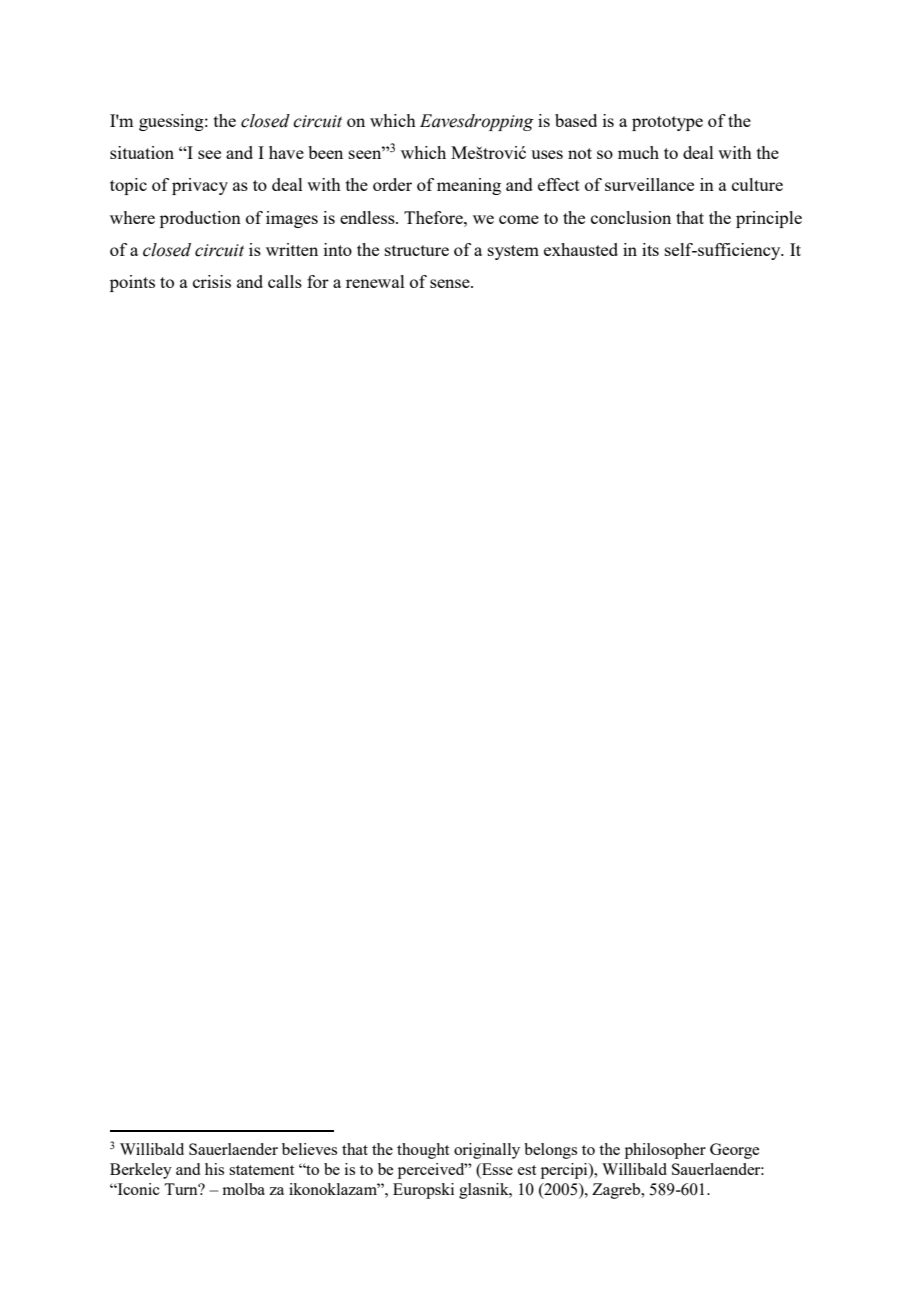  What do you see at coordinates (665, 1151) in the image?
I see `philosopher` at bounding box center [665, 1151].
